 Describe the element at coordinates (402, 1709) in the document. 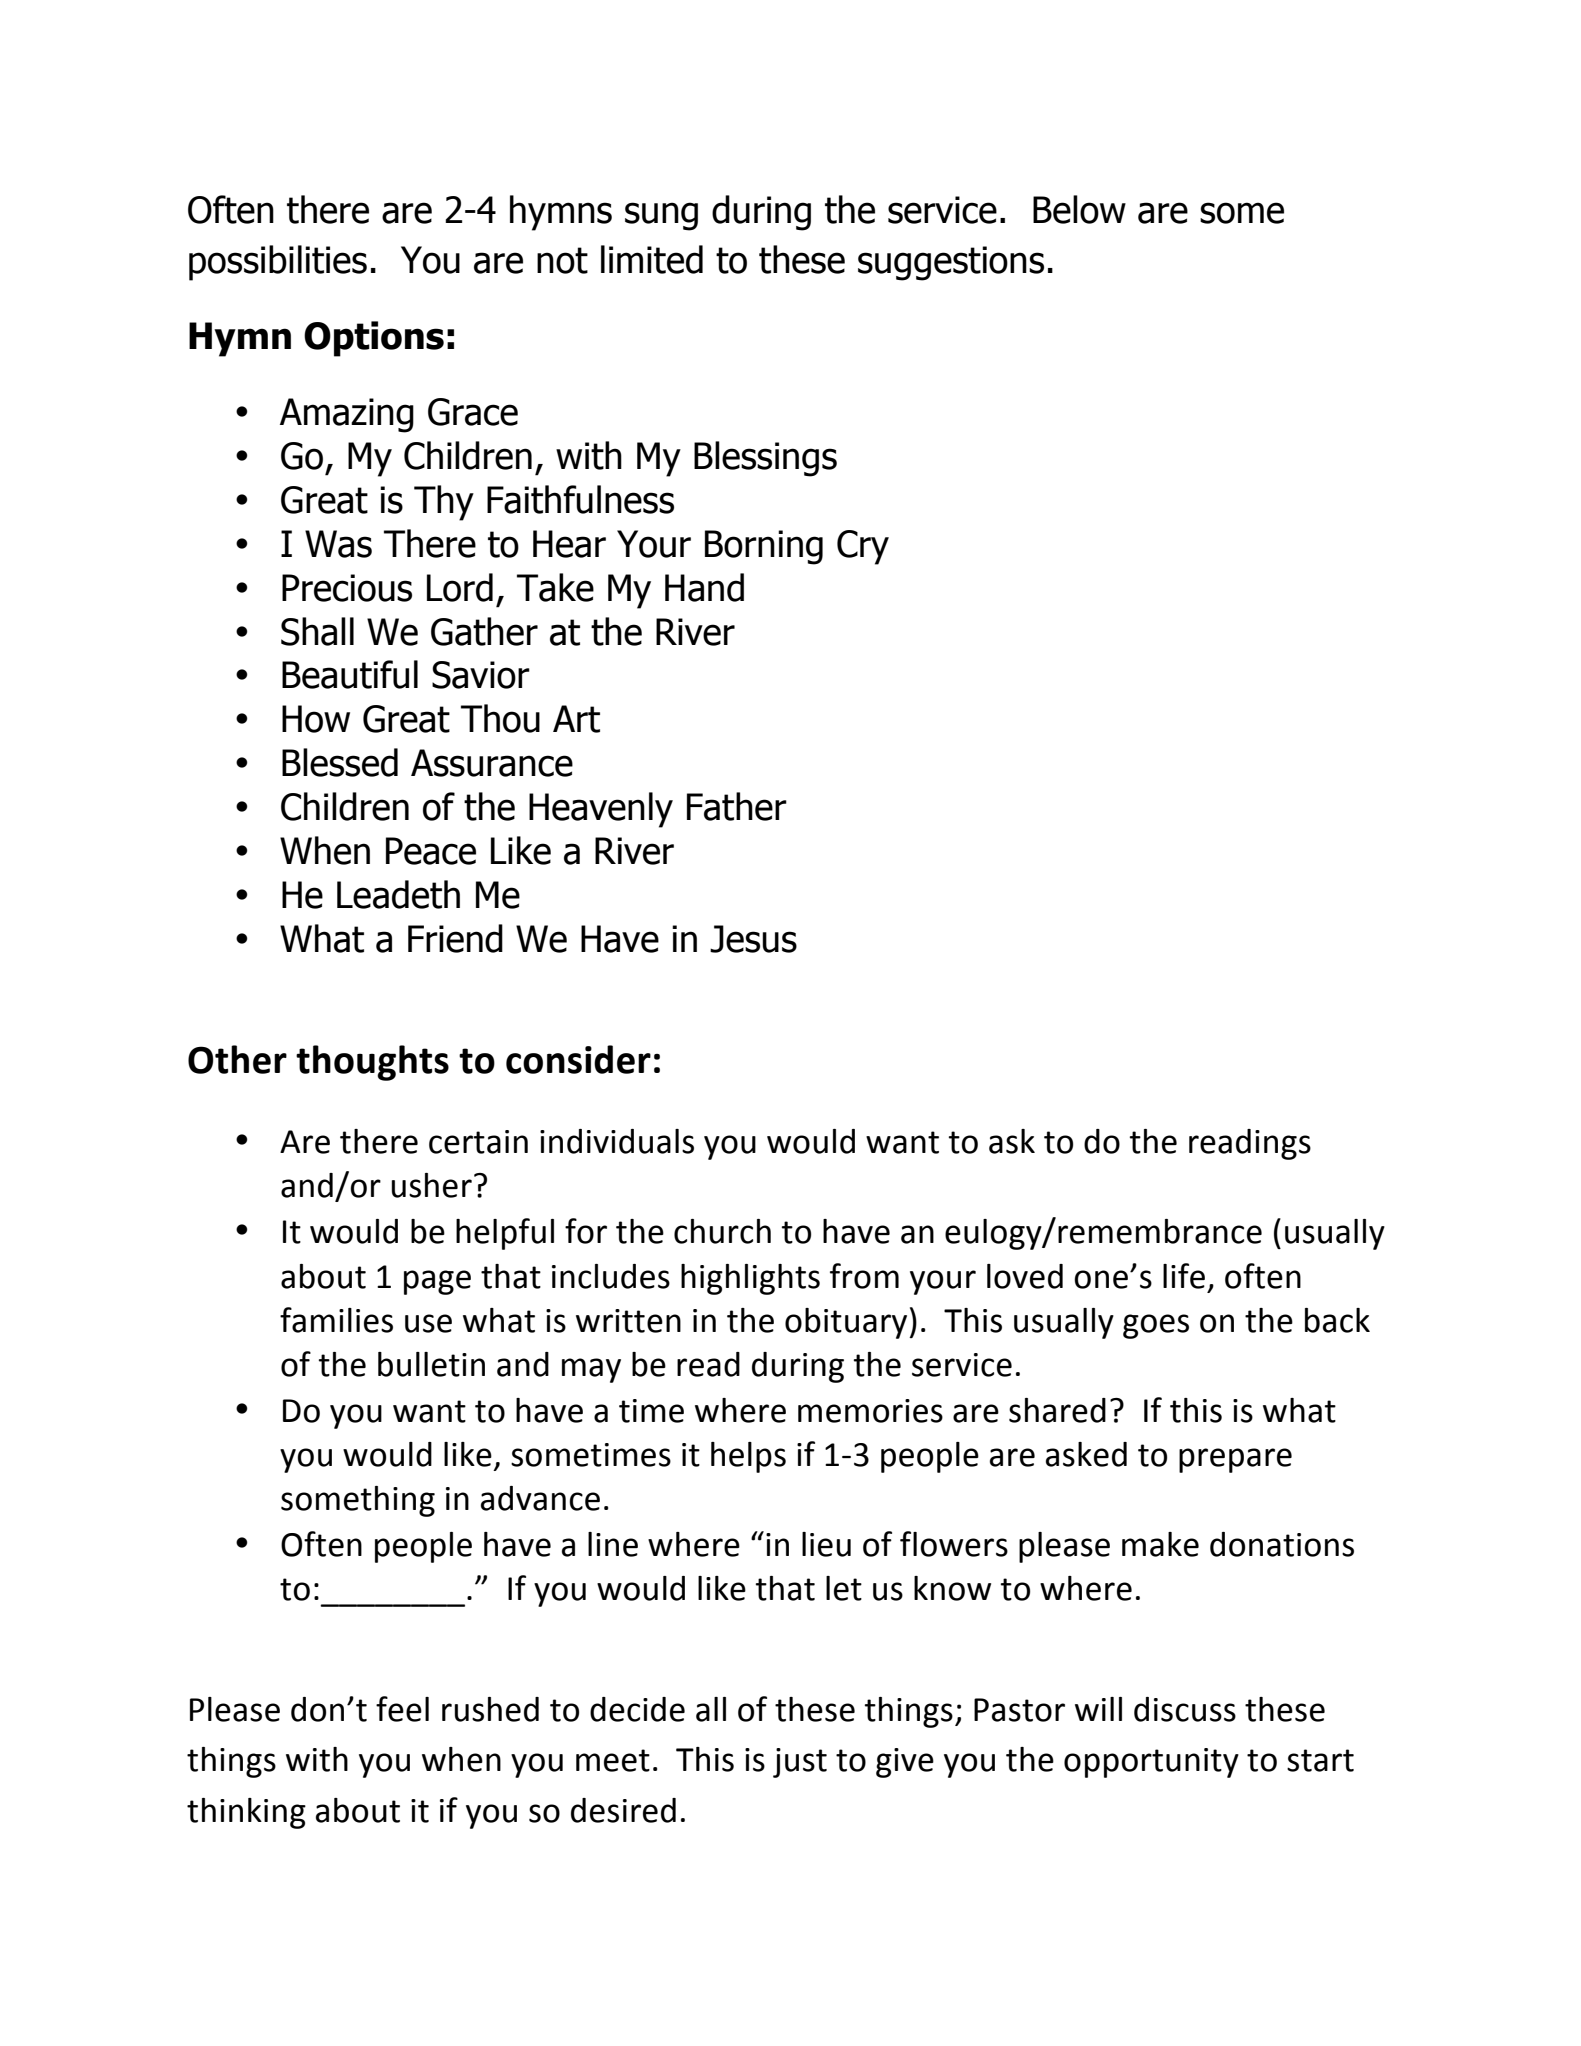

I see `feel` at that location.
